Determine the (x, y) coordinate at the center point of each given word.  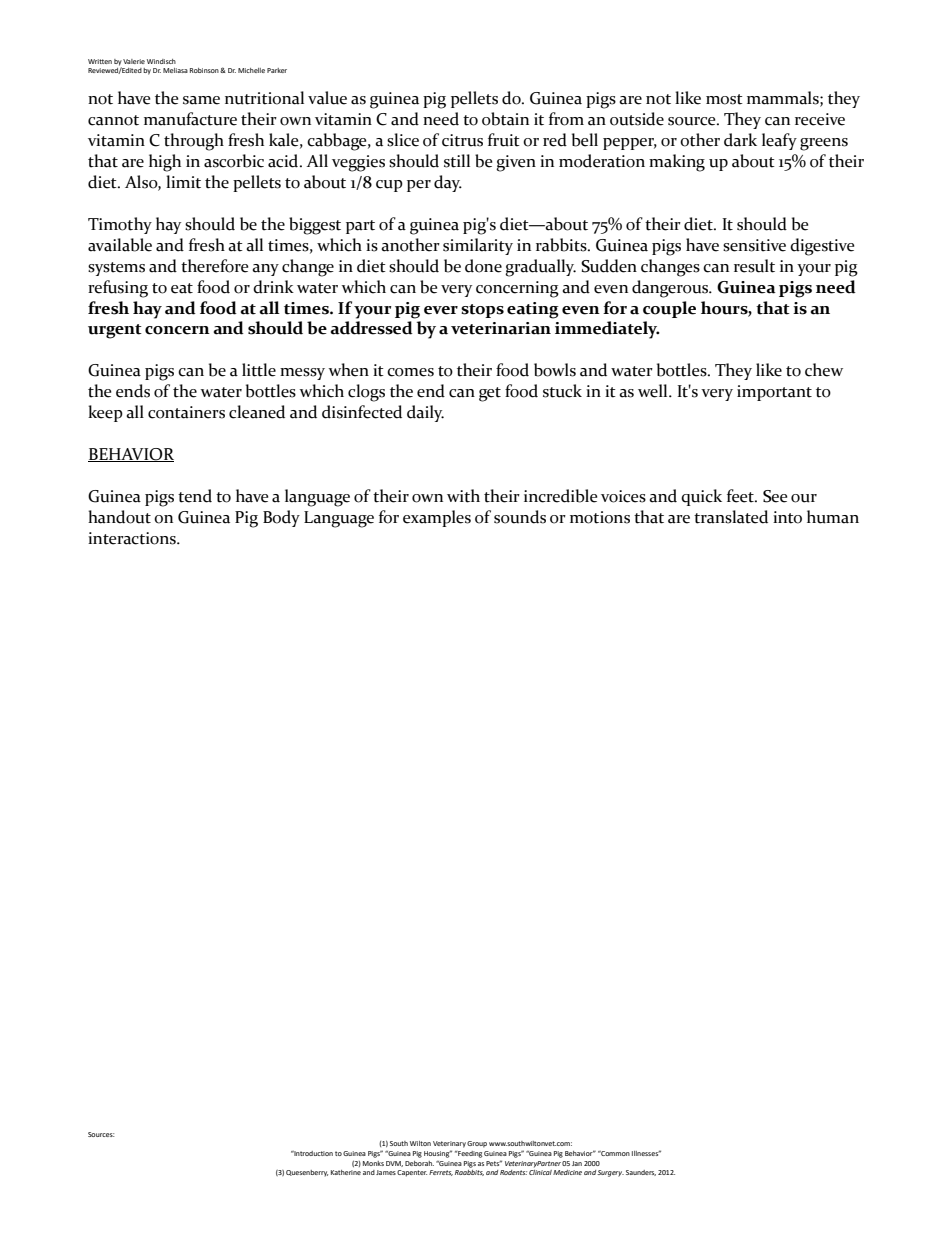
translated (731, 517)
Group (477, 1144)
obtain (505, 119)
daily (425, 413)
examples (437, 518)
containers (186, 412)
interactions (133, 538)
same (201, 100)
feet (741, 496)
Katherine (346, 1172)
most (724, 99)
